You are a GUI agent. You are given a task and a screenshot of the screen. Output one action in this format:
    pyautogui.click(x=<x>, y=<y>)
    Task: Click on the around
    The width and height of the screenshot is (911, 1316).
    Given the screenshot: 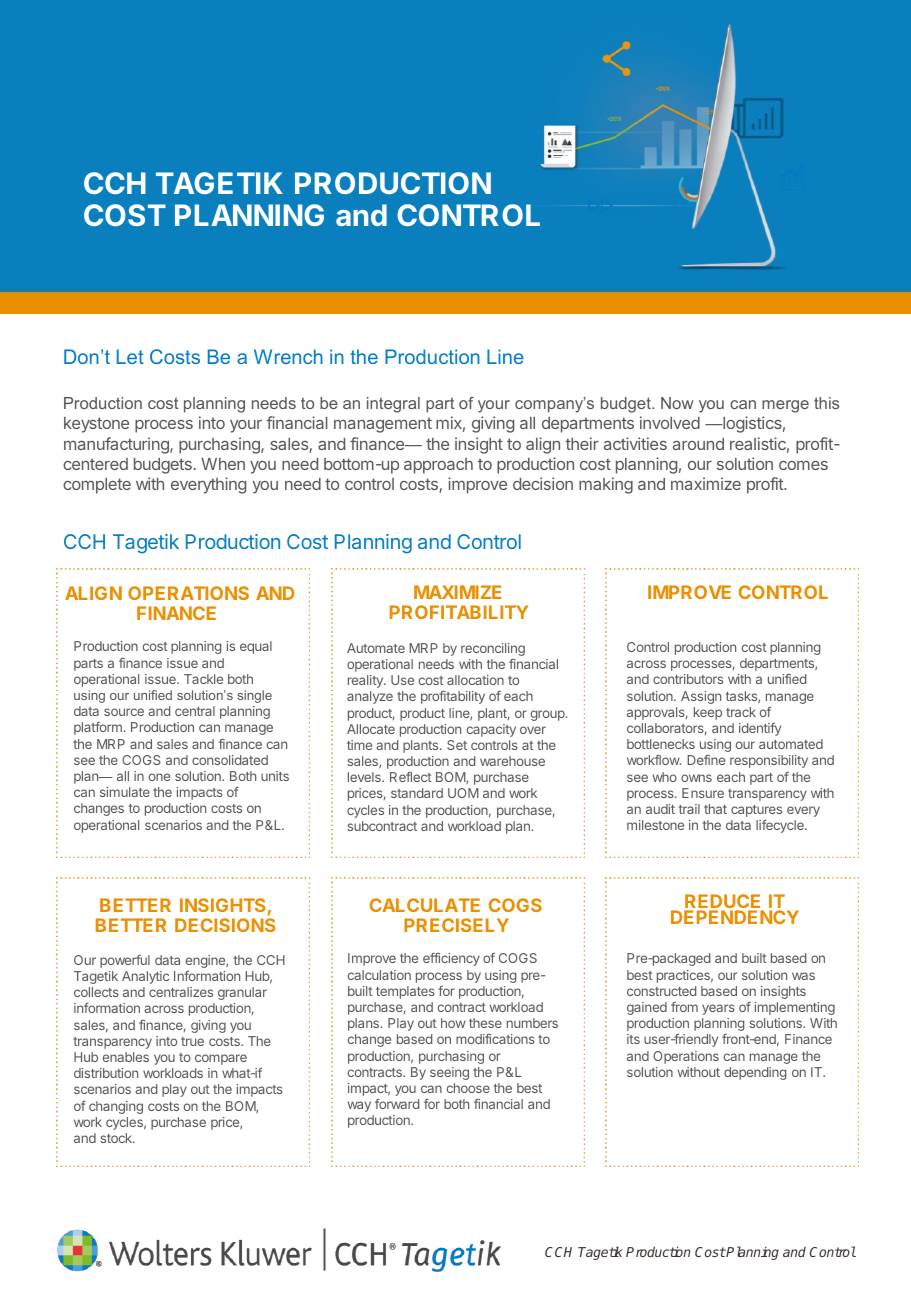 What is the action you would take?
    pyautogui.click(x=698, y=444)
